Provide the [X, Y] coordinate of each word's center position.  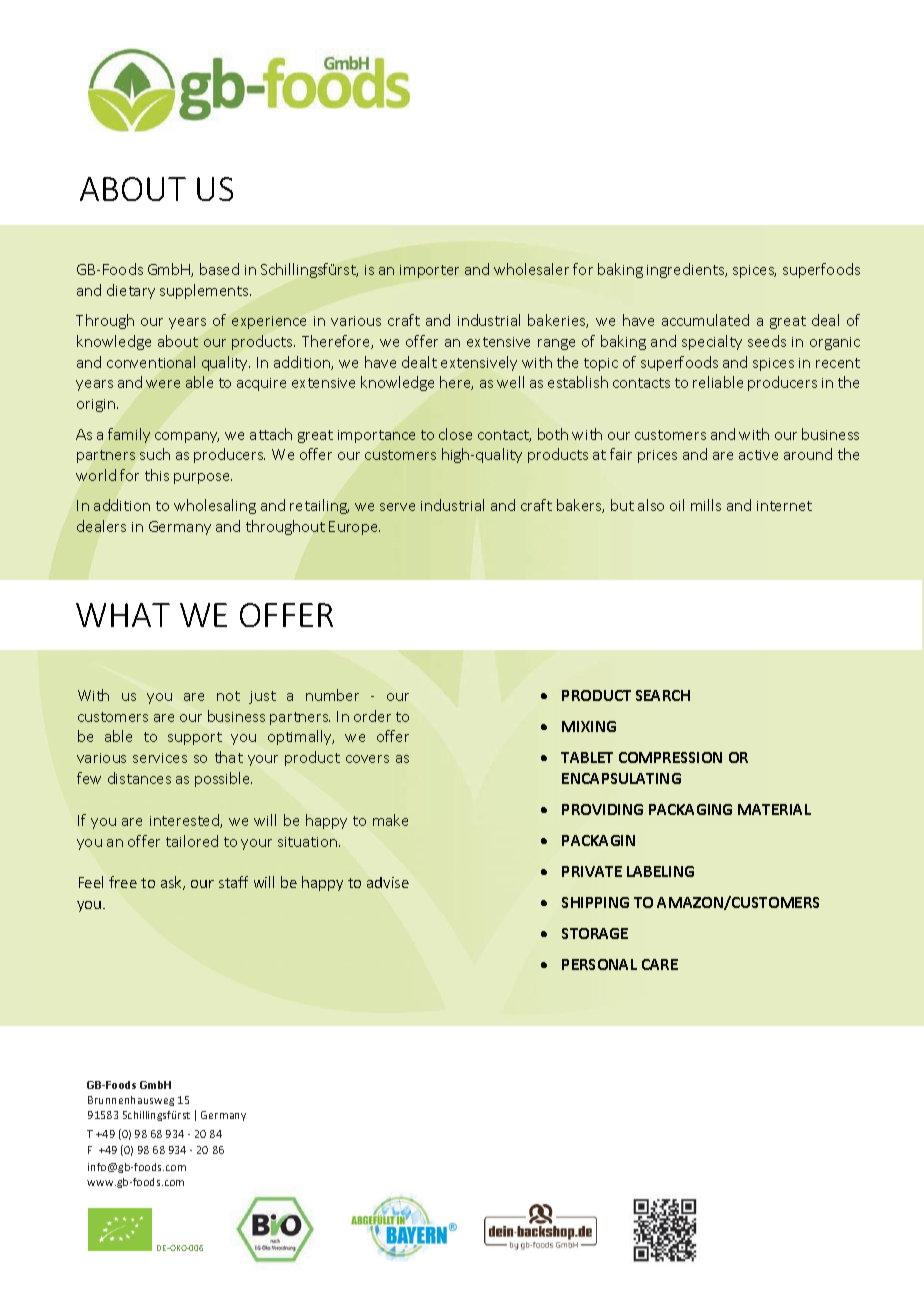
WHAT [123, 615]
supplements [205, 291]
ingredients [687, 270]
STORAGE [595, 933]
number [332, 695]
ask [173, 883]
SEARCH [663, 695]
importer [429, 271]
